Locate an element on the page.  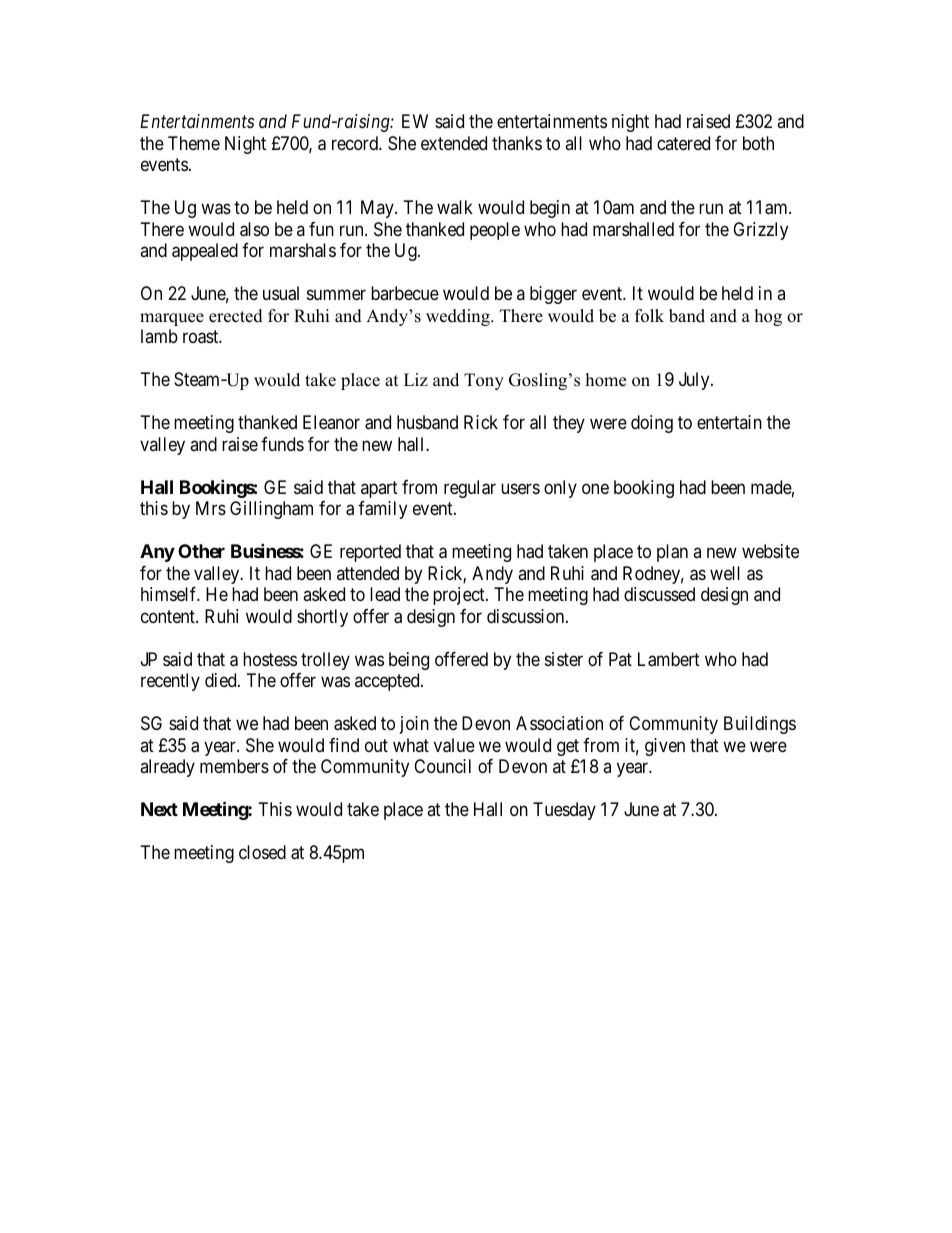
closed is located at coordinates (262, 852).
